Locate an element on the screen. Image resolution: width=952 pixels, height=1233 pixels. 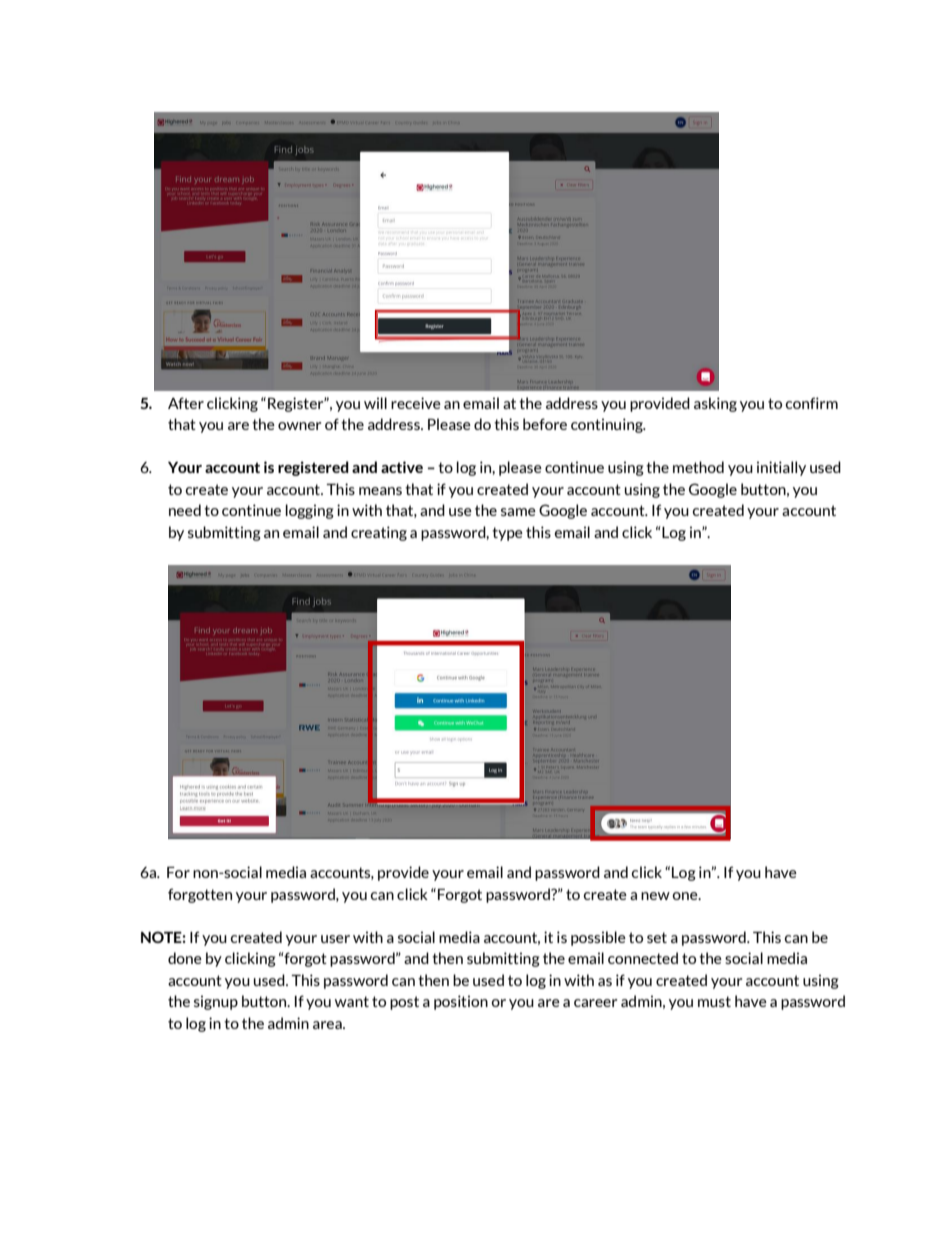
creating is located at coordinates (379, 533).
